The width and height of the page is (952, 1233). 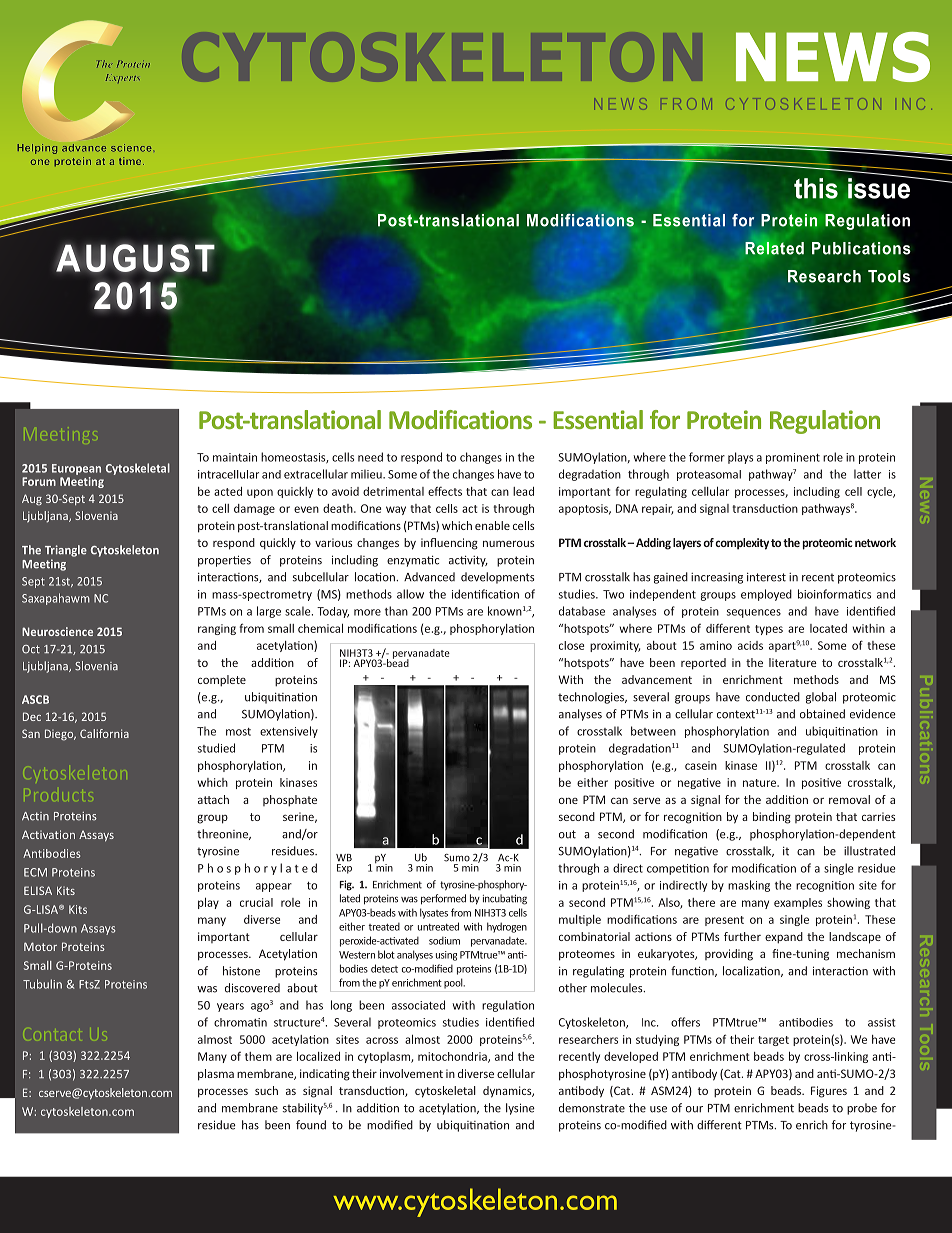 I want to click on AUGUST, so click(x=135, y=258).
